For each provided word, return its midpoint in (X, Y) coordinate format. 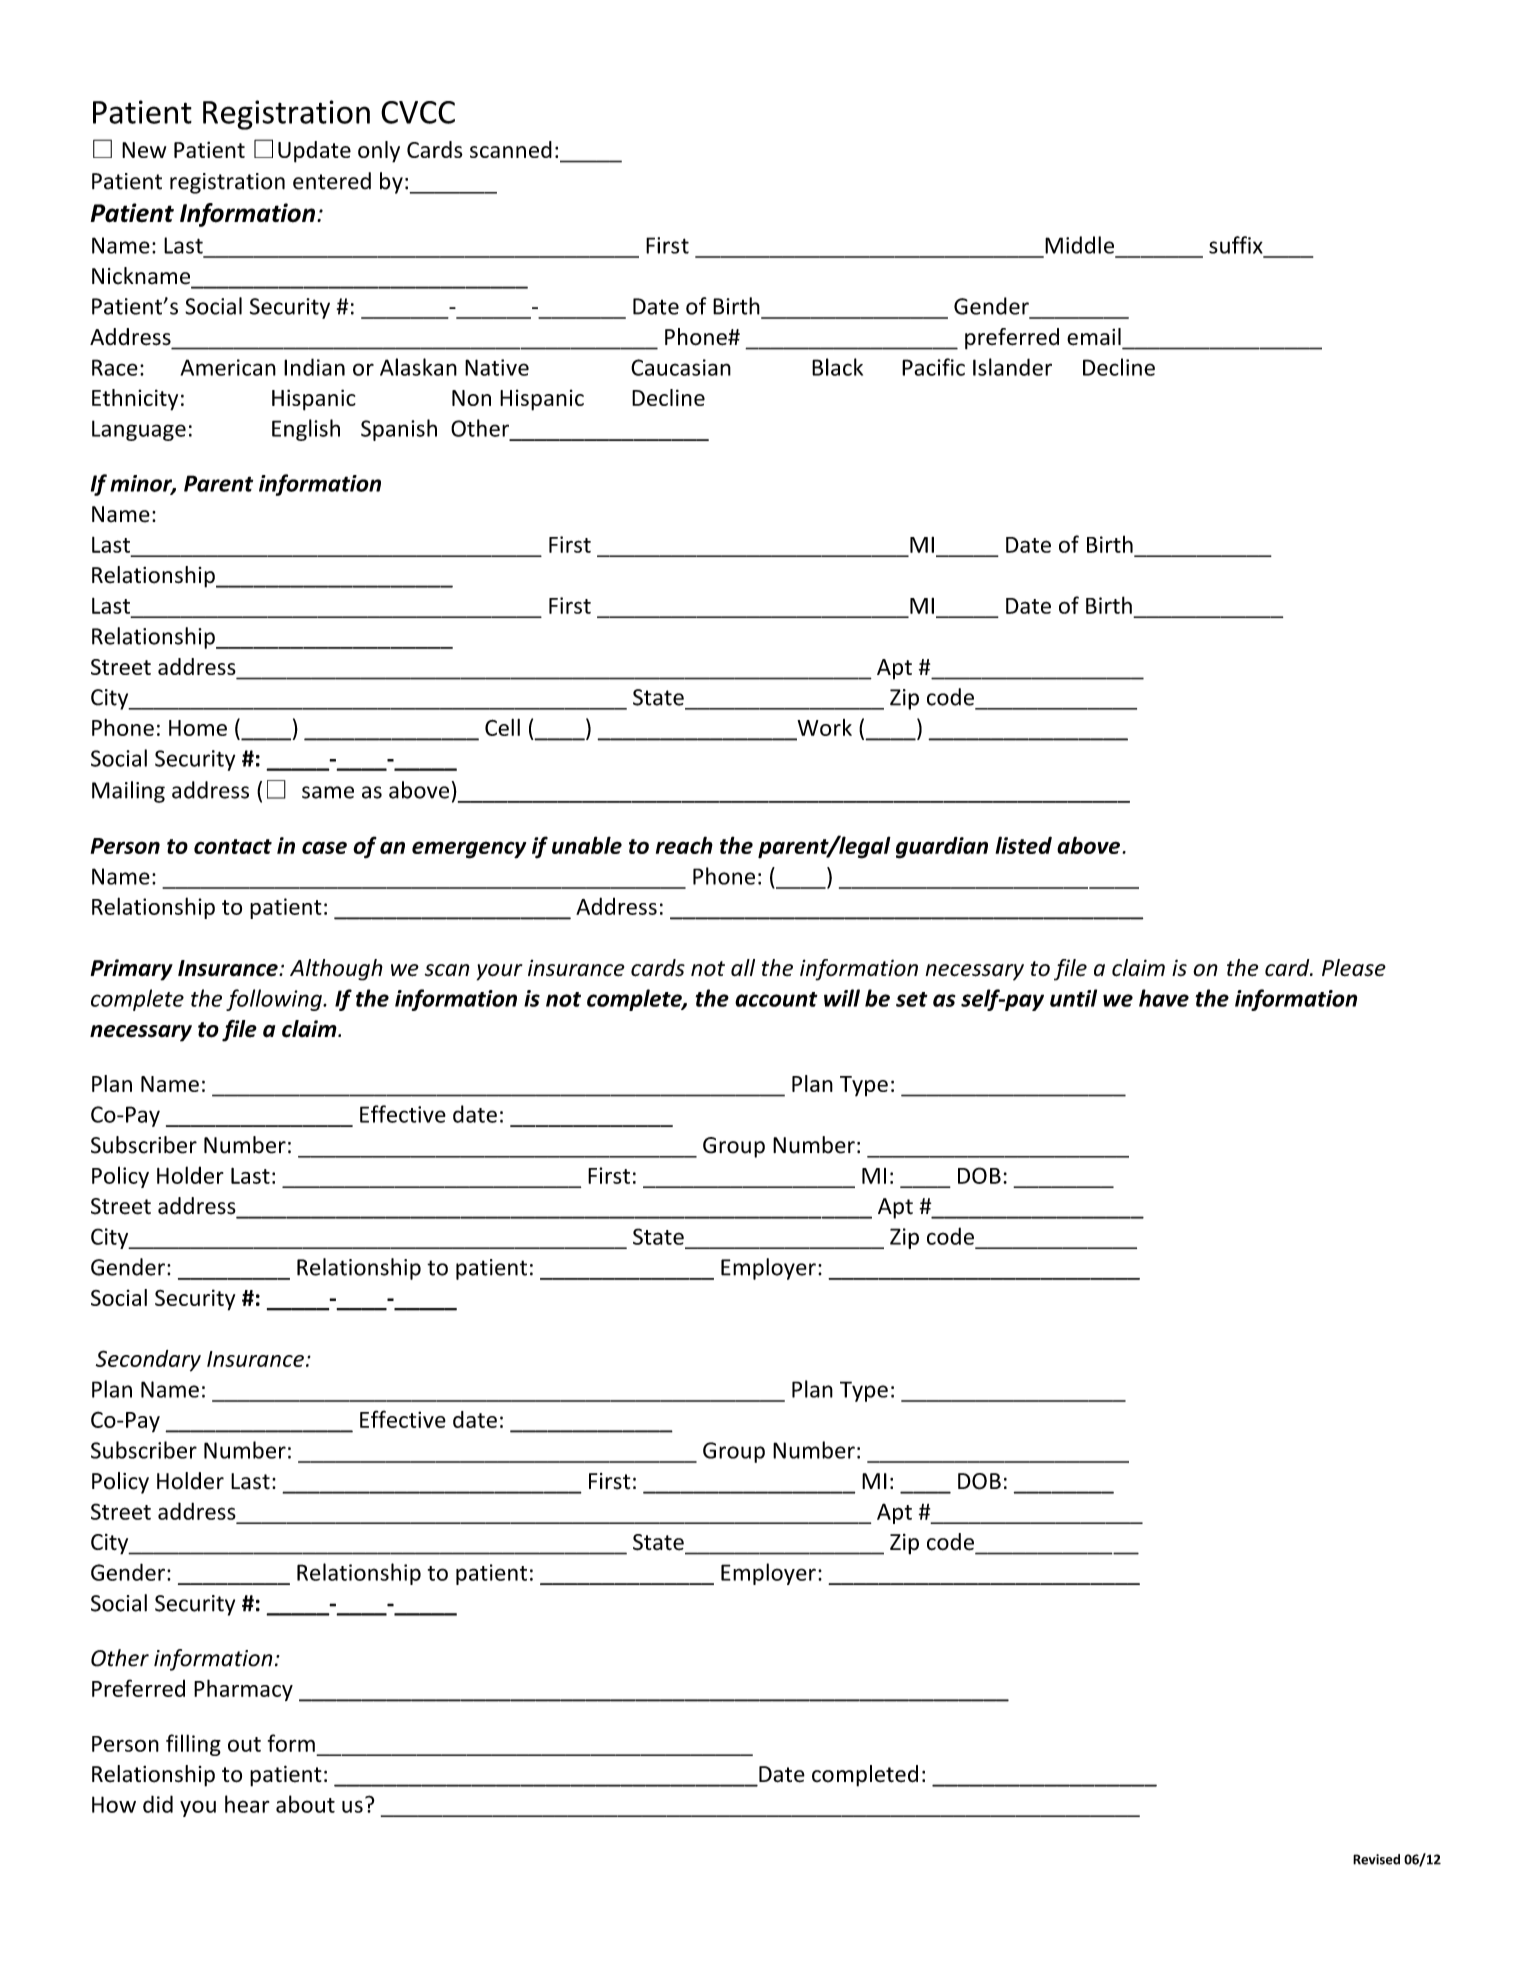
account (776, 999)
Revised (1376, 1859)
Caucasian (681, 367)
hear (247, 1804)
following (275, 1000)
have (1164, 998)
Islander (1012, 367)
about (305, 1804)
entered (332, 181)
